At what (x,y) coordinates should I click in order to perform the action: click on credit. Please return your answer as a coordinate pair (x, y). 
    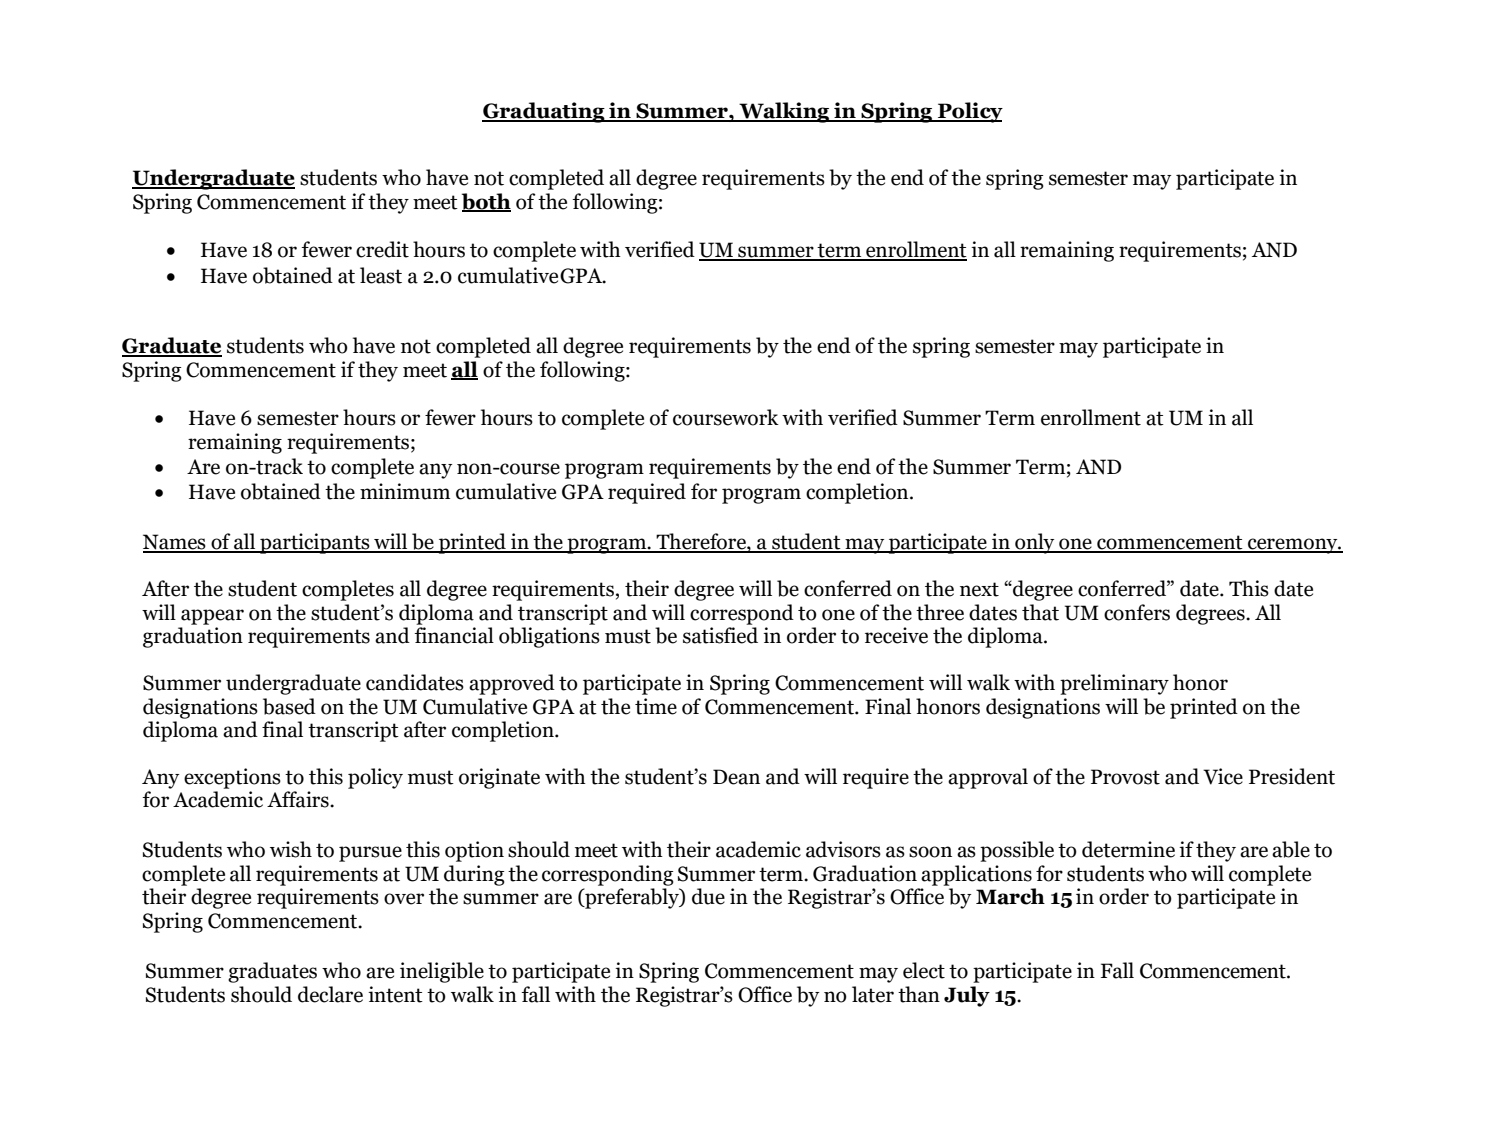
    Looking at the image, I should click on (382, 249).
